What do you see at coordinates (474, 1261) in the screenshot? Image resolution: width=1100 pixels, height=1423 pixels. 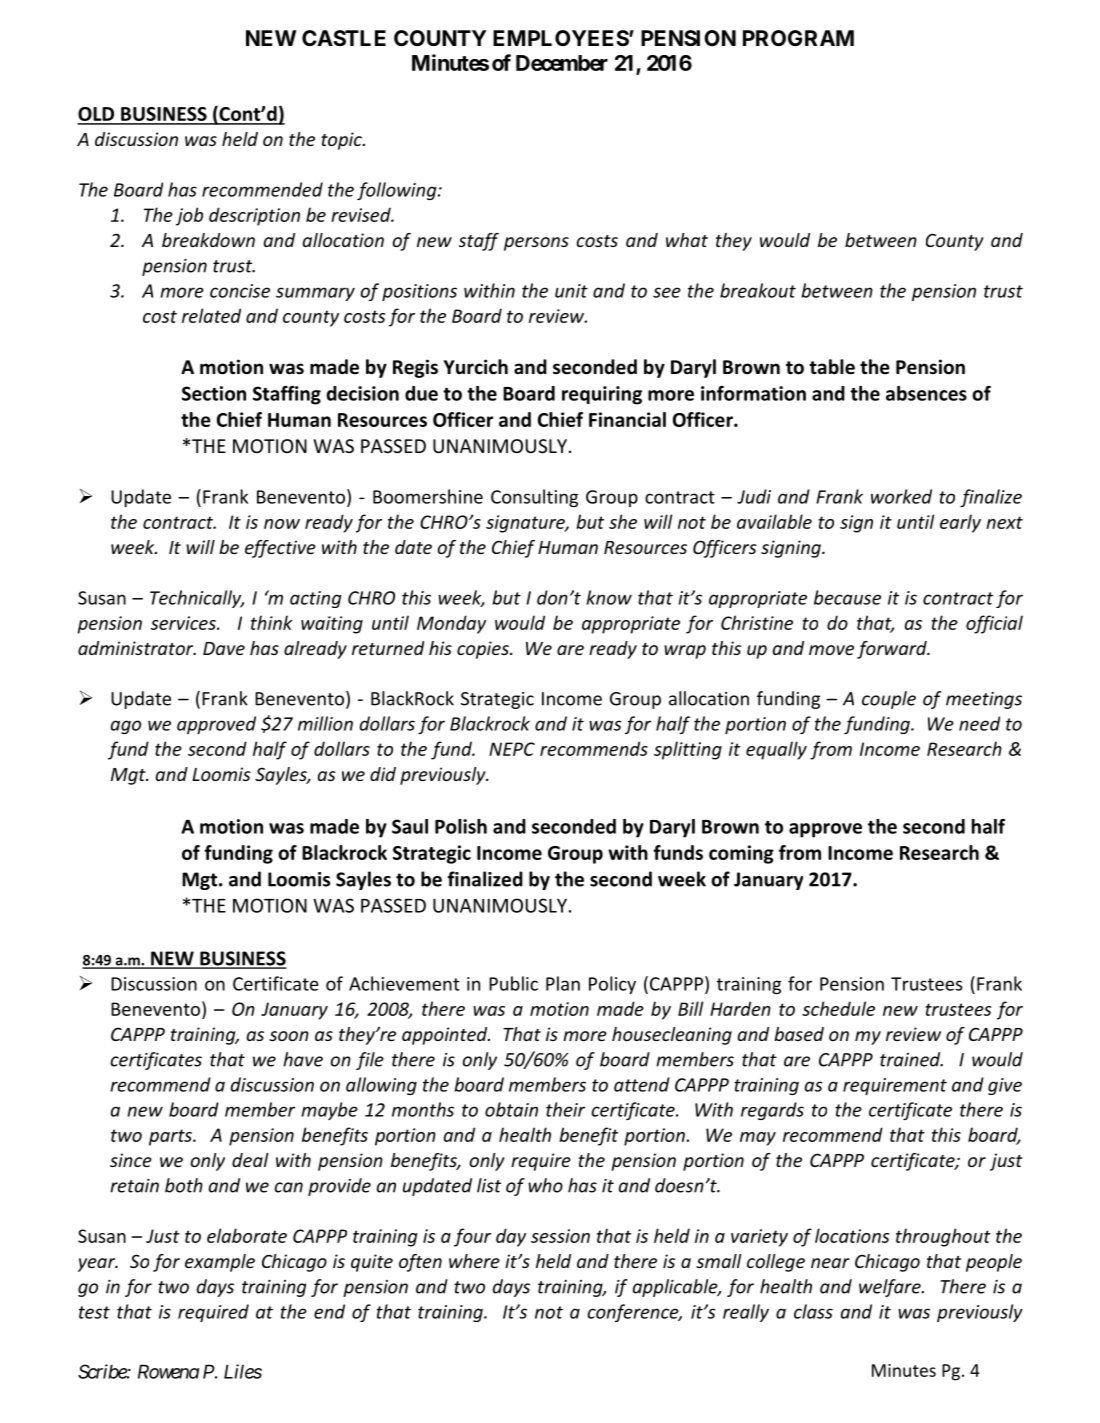 I see `where` at bounding box center [474, 1261].
